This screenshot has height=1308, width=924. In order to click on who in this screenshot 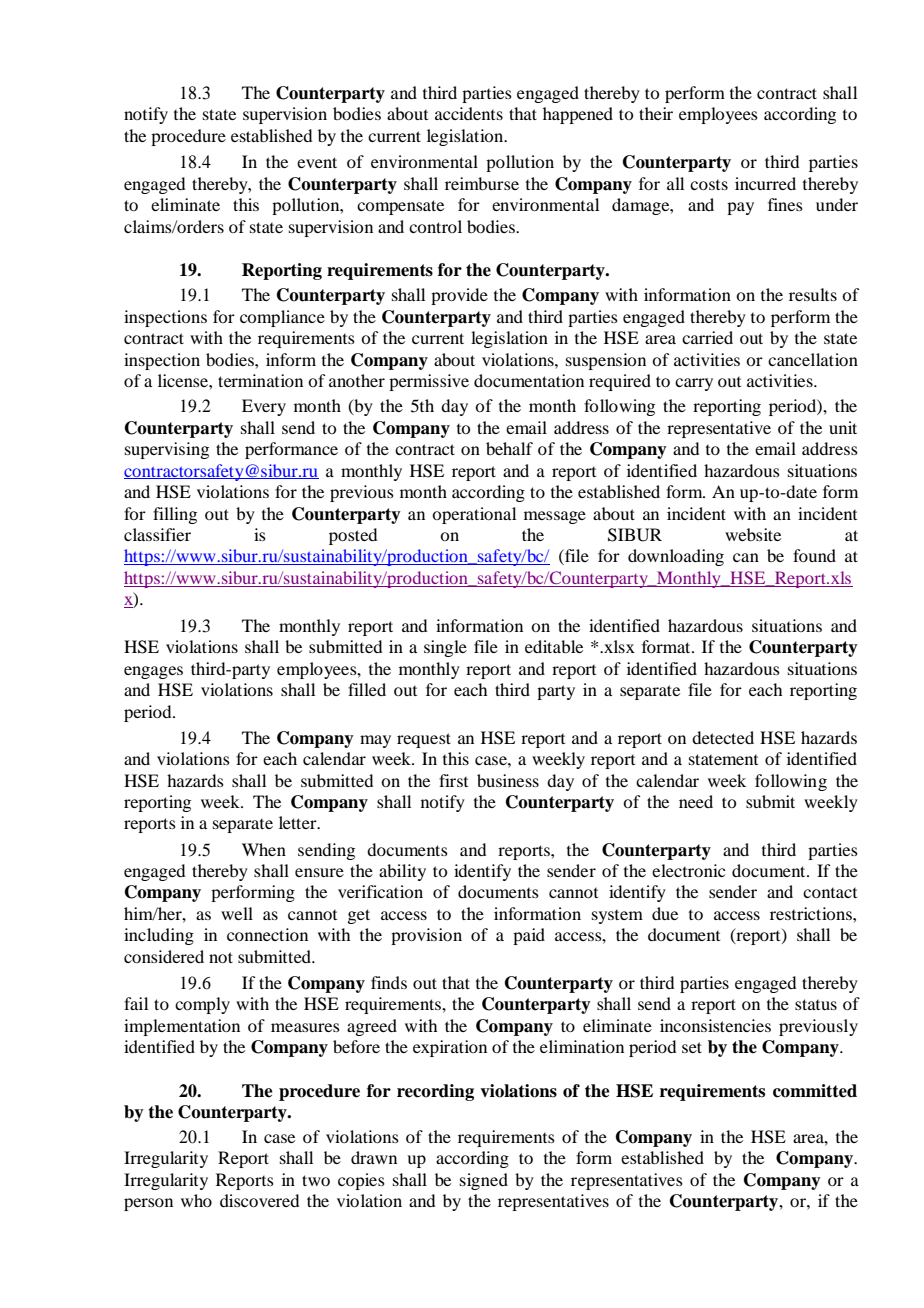, I will do `click(196, 1200)`.
